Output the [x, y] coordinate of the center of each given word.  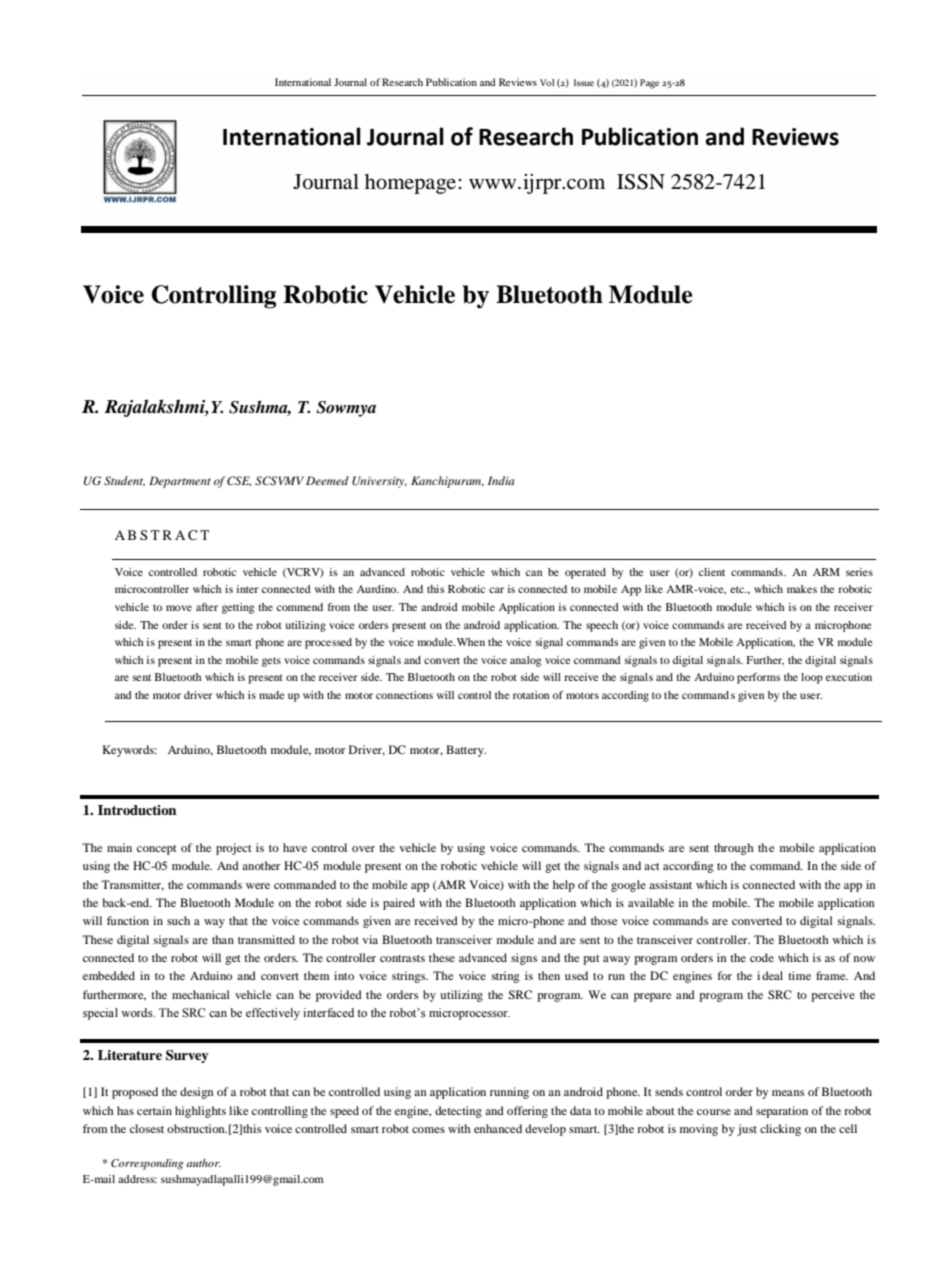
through [734, 849]
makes [802, 589]
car [496, 590]
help [564, 886]
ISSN [641, 182]
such [178, 920]
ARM [826, 572]
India [501, 480]
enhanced [498, 1128]
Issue [584, 82]
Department [180, 482]
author [203, 1163]
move [179, 608]
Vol [547, 82]
